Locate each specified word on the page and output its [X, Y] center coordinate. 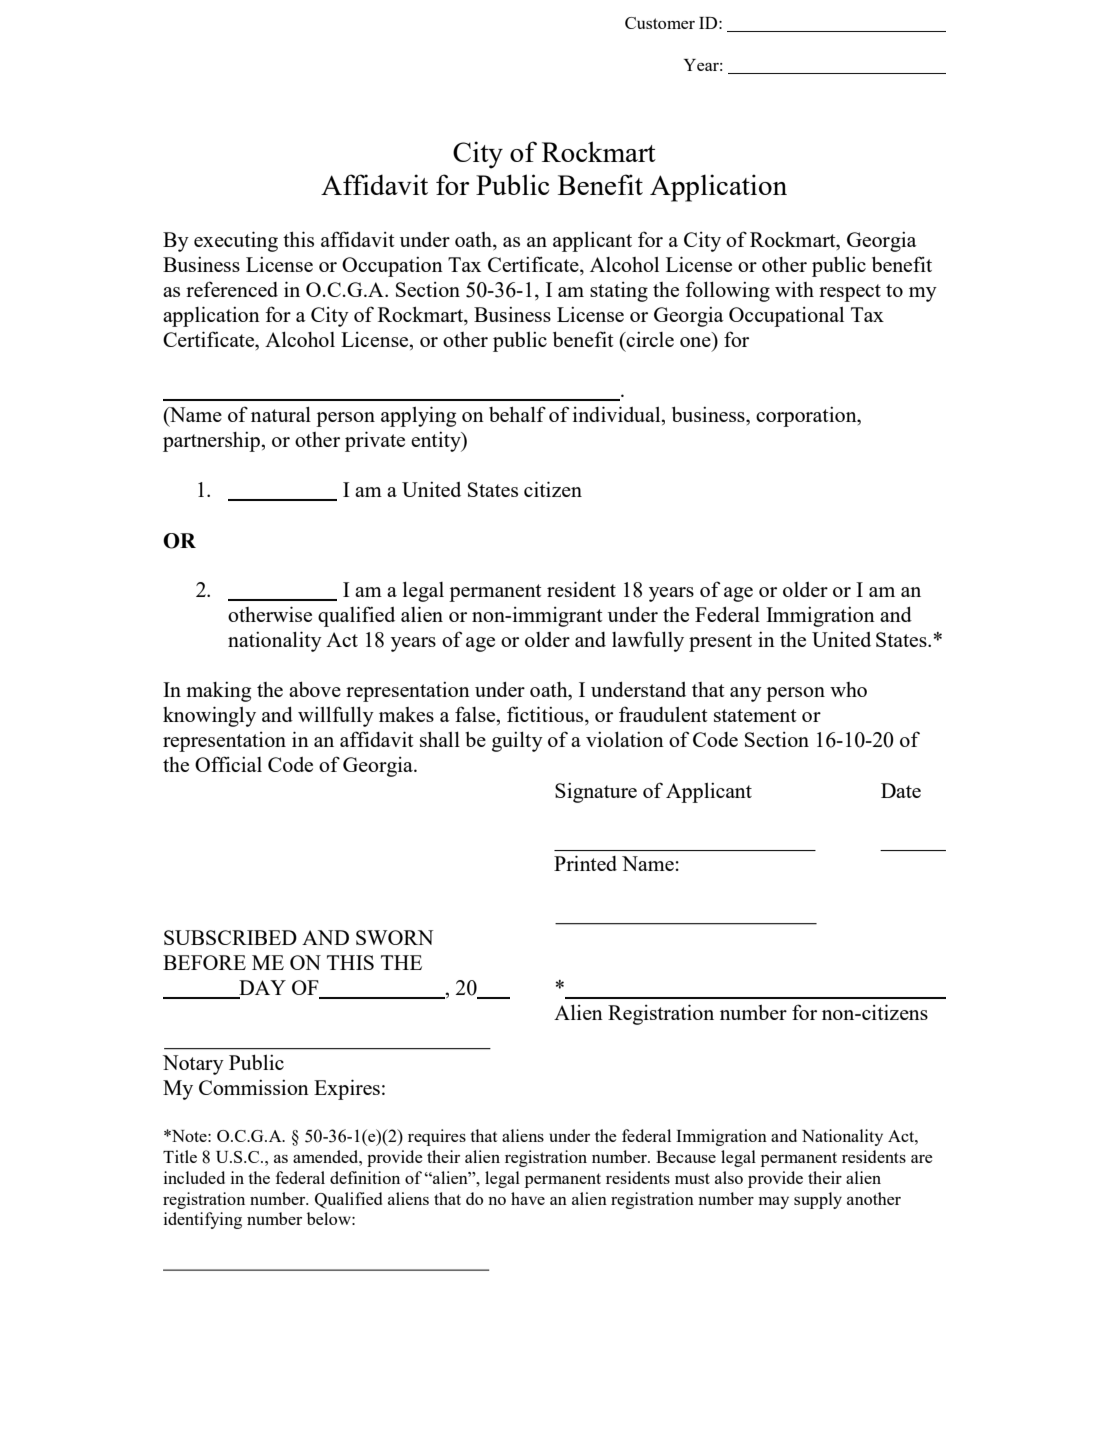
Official [228, 764]
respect [850, 293]
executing [236, 241]
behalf [517, 414]
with [794, 289]
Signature [596, 793]
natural [281, 414]
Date [901, 790]
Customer [660, 23]
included [194, 1177]
